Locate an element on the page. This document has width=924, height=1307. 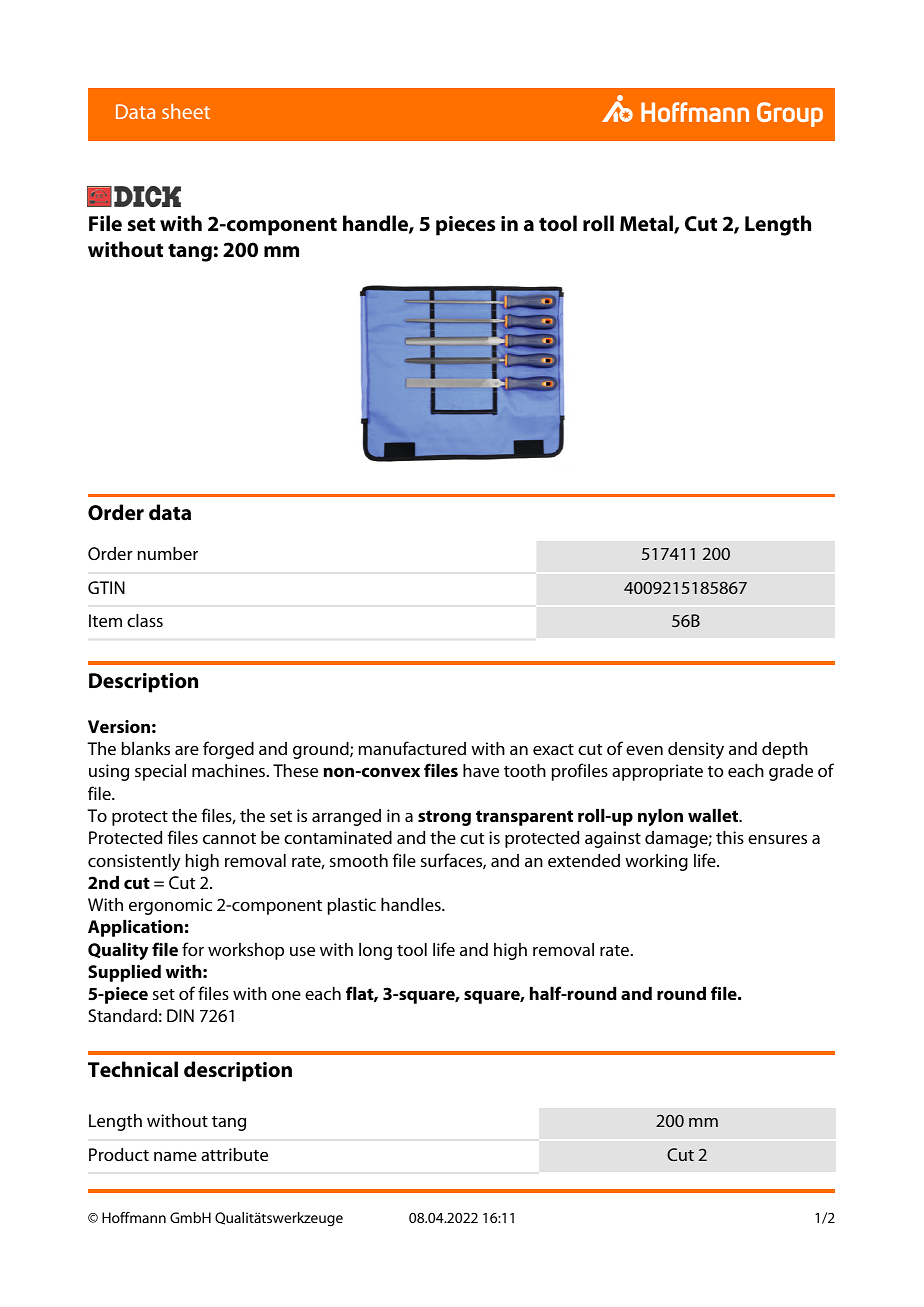
depth is located at coordinates (785, 750).
